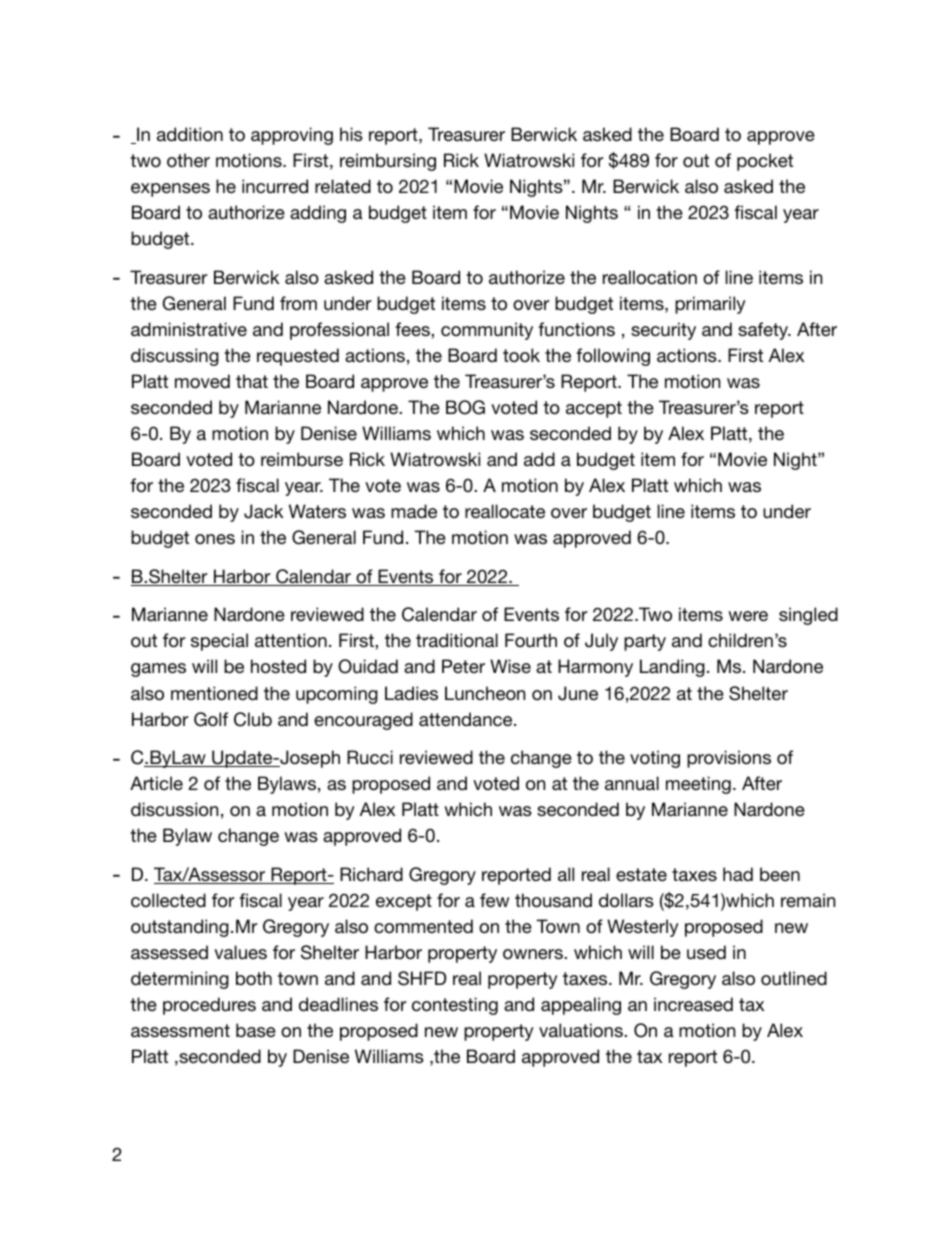 This screenshot has width=952, height=1233. What do you see at coordinates (729, 759) in the screenshot?
I see `provisions` at bounding box center [729, 759].
